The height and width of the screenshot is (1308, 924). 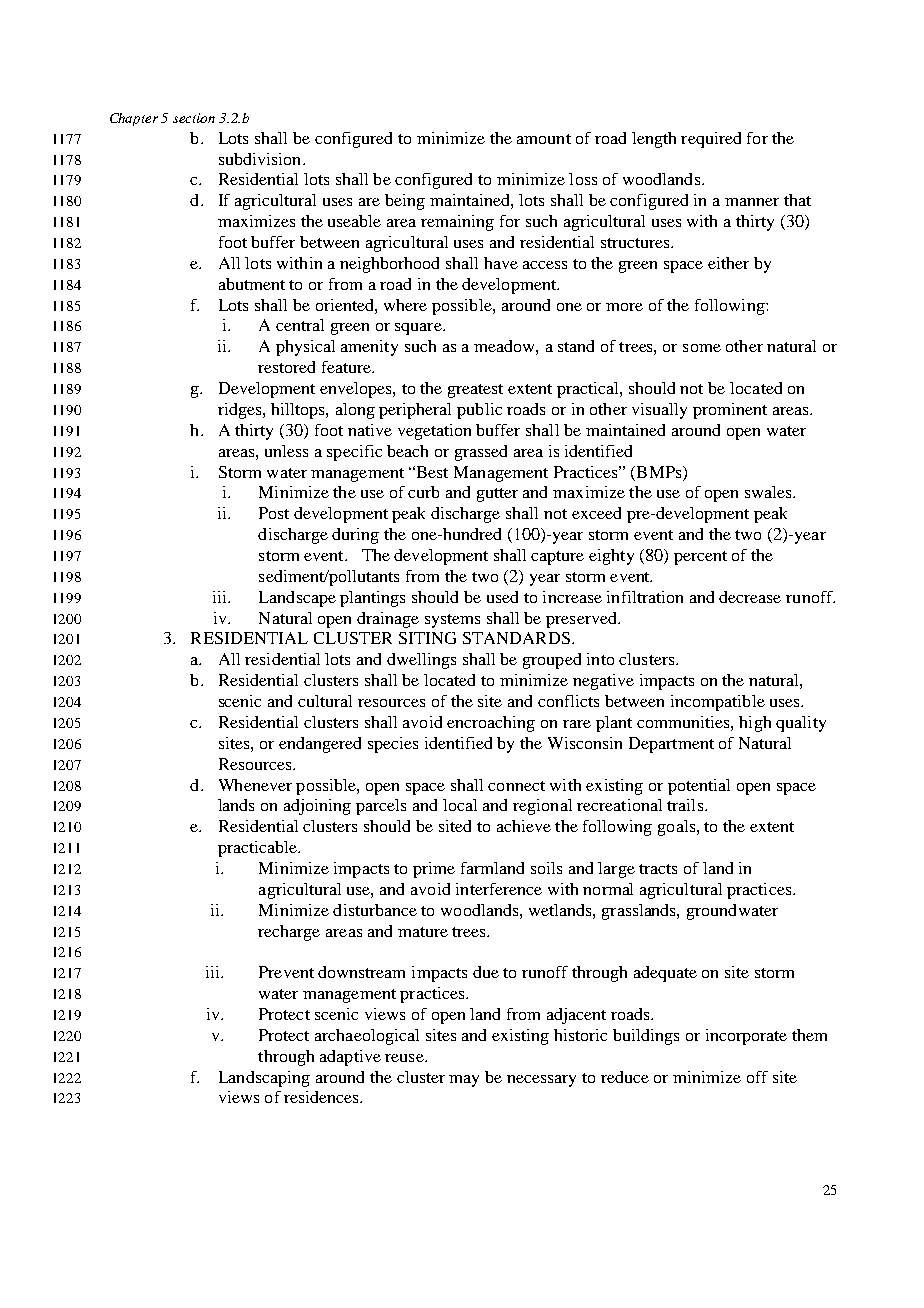 What do you see at coordinates (194, 118) in the screenshot?
I see `section` at bounding box center [194, 118].
